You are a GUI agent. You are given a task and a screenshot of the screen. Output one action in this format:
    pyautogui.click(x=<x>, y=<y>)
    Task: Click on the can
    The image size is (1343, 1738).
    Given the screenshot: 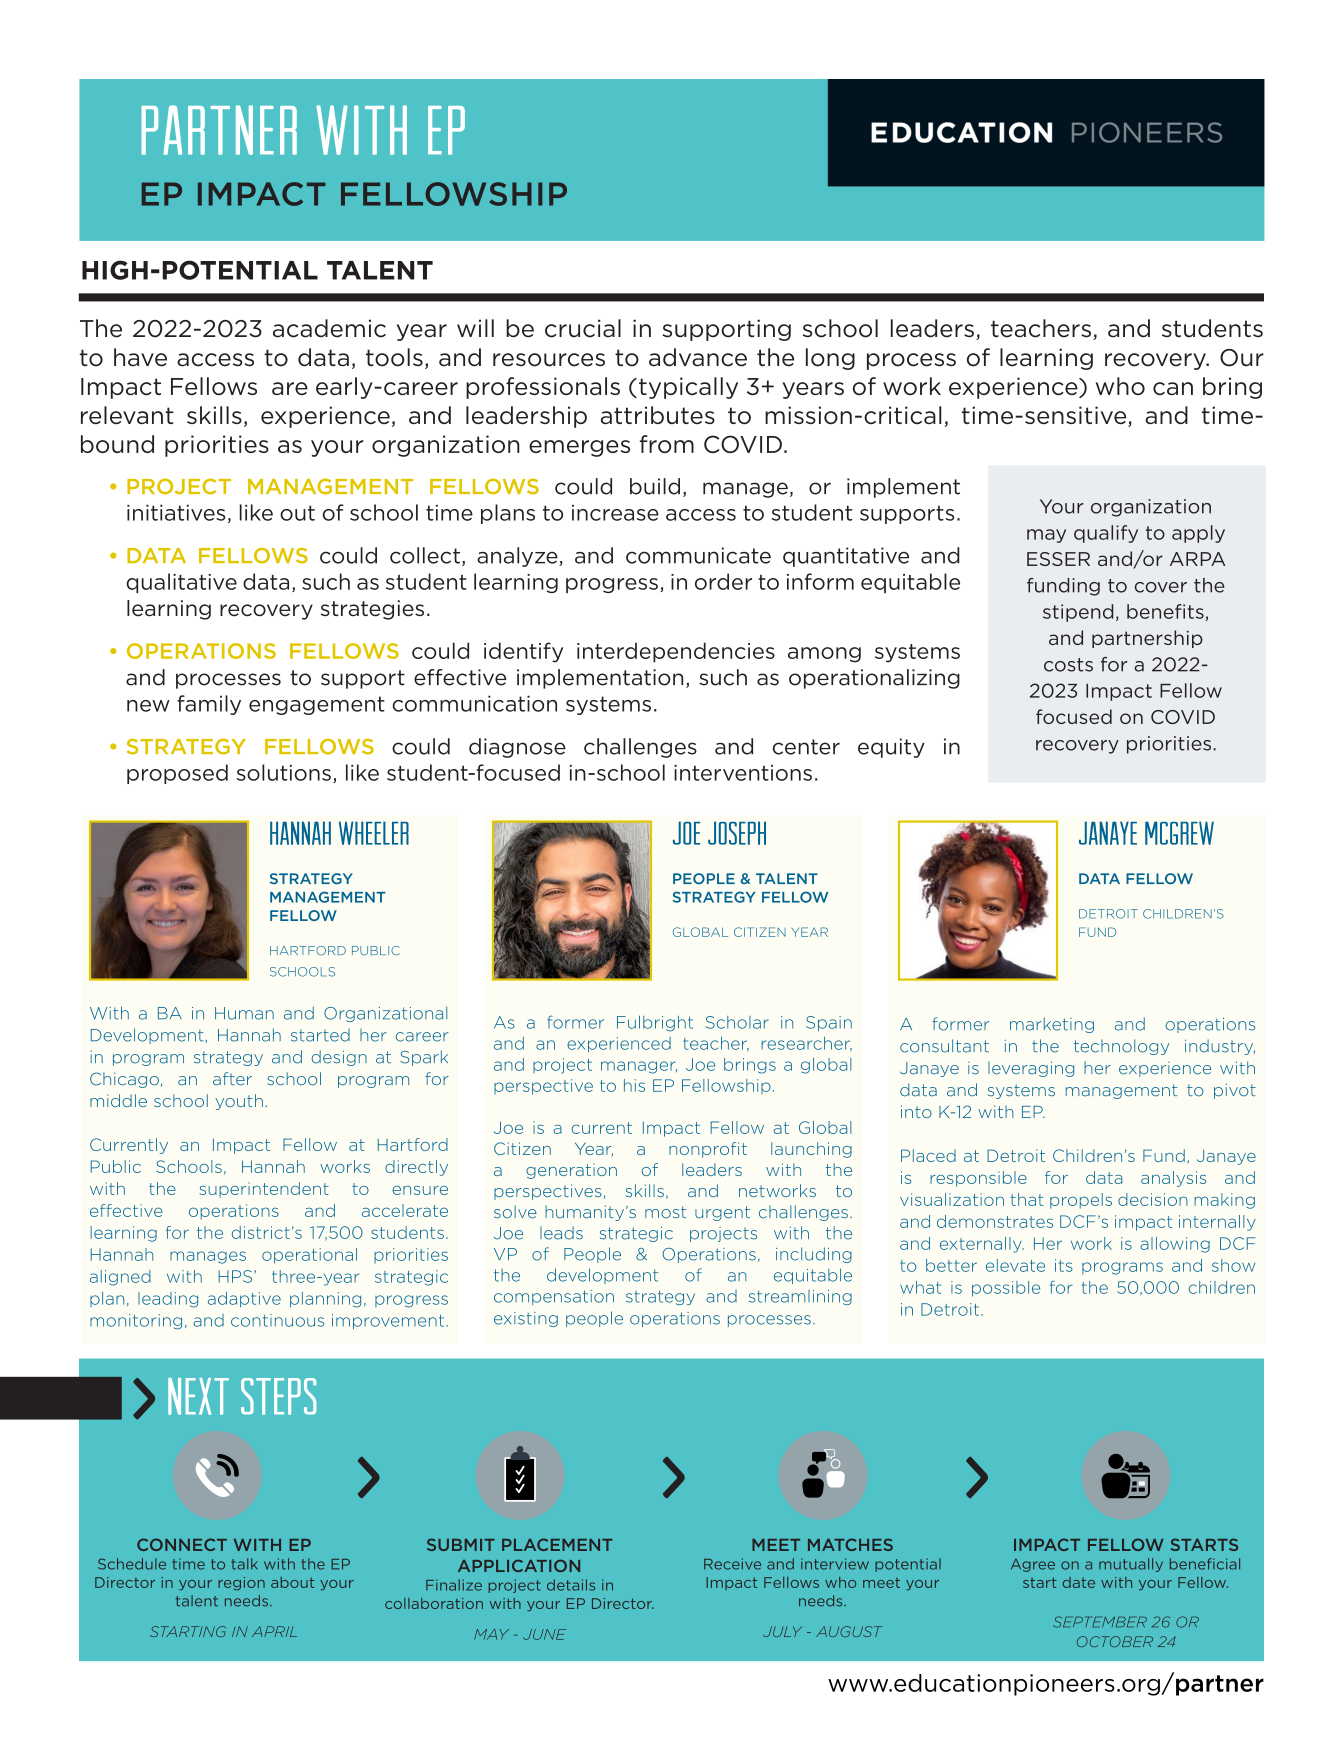 What is the action you would take?
    pyautogui.click(x=1173, y=388)
